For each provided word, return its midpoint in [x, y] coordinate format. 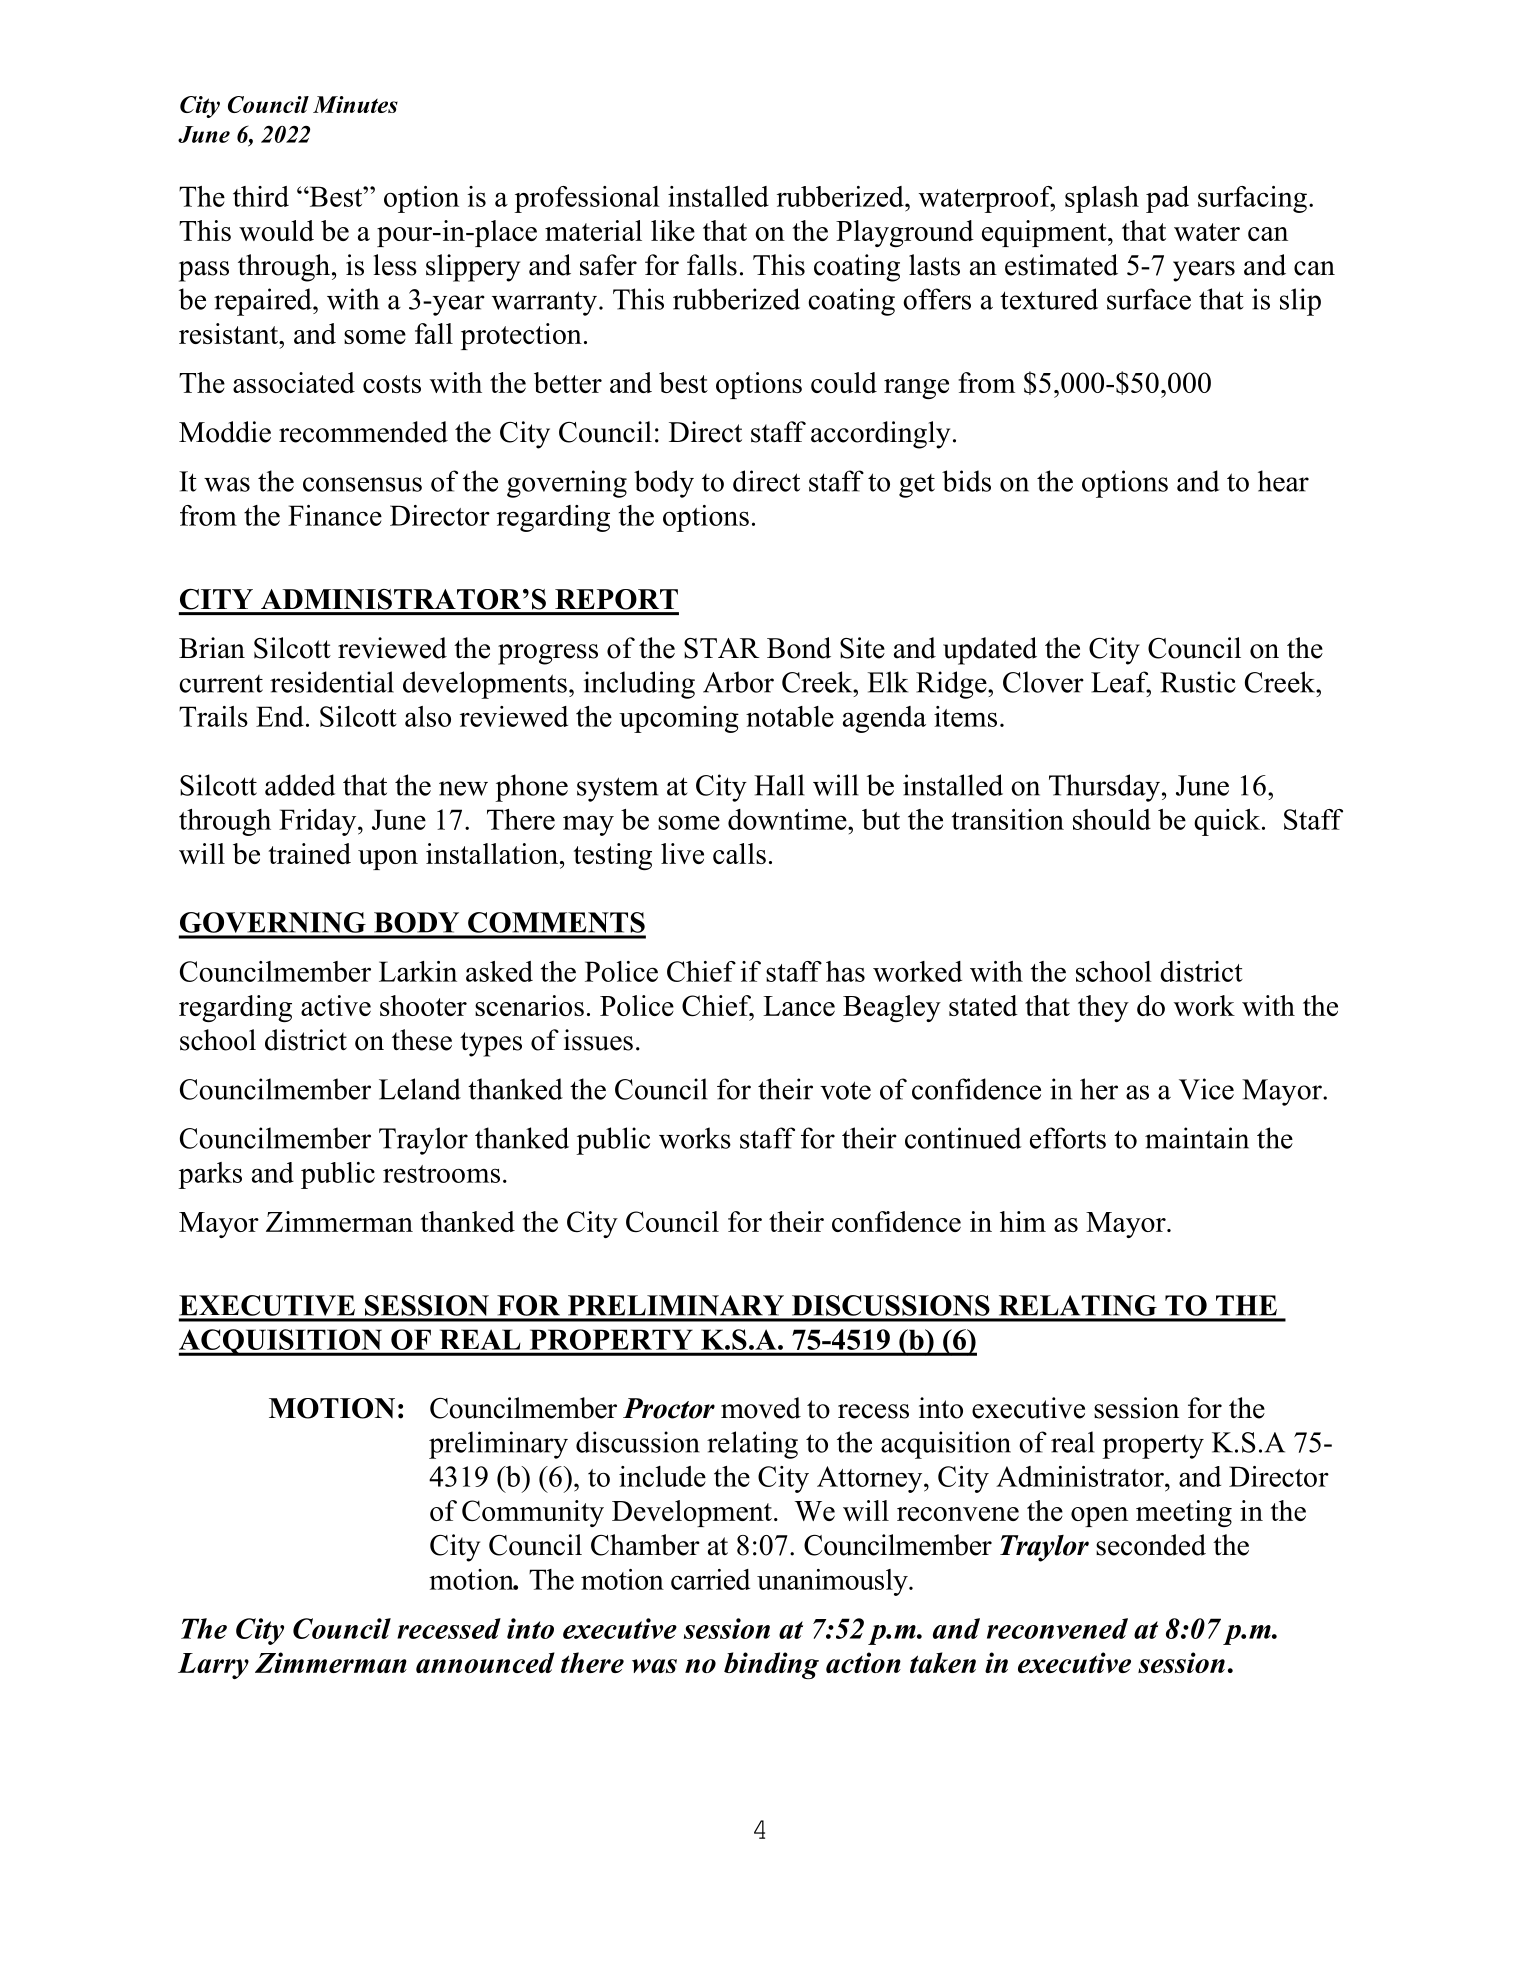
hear [1283, 481]
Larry [213, 1666]
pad [1167, 199]
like [673, 230]
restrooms [441, 1174]
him [1023, 1221]
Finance [335, 515]
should [1112, 819]
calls [739, 853]
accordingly [880, 435]
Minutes [355, 104]
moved [761, 1408]
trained [309, 853]
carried [710, 1579]
